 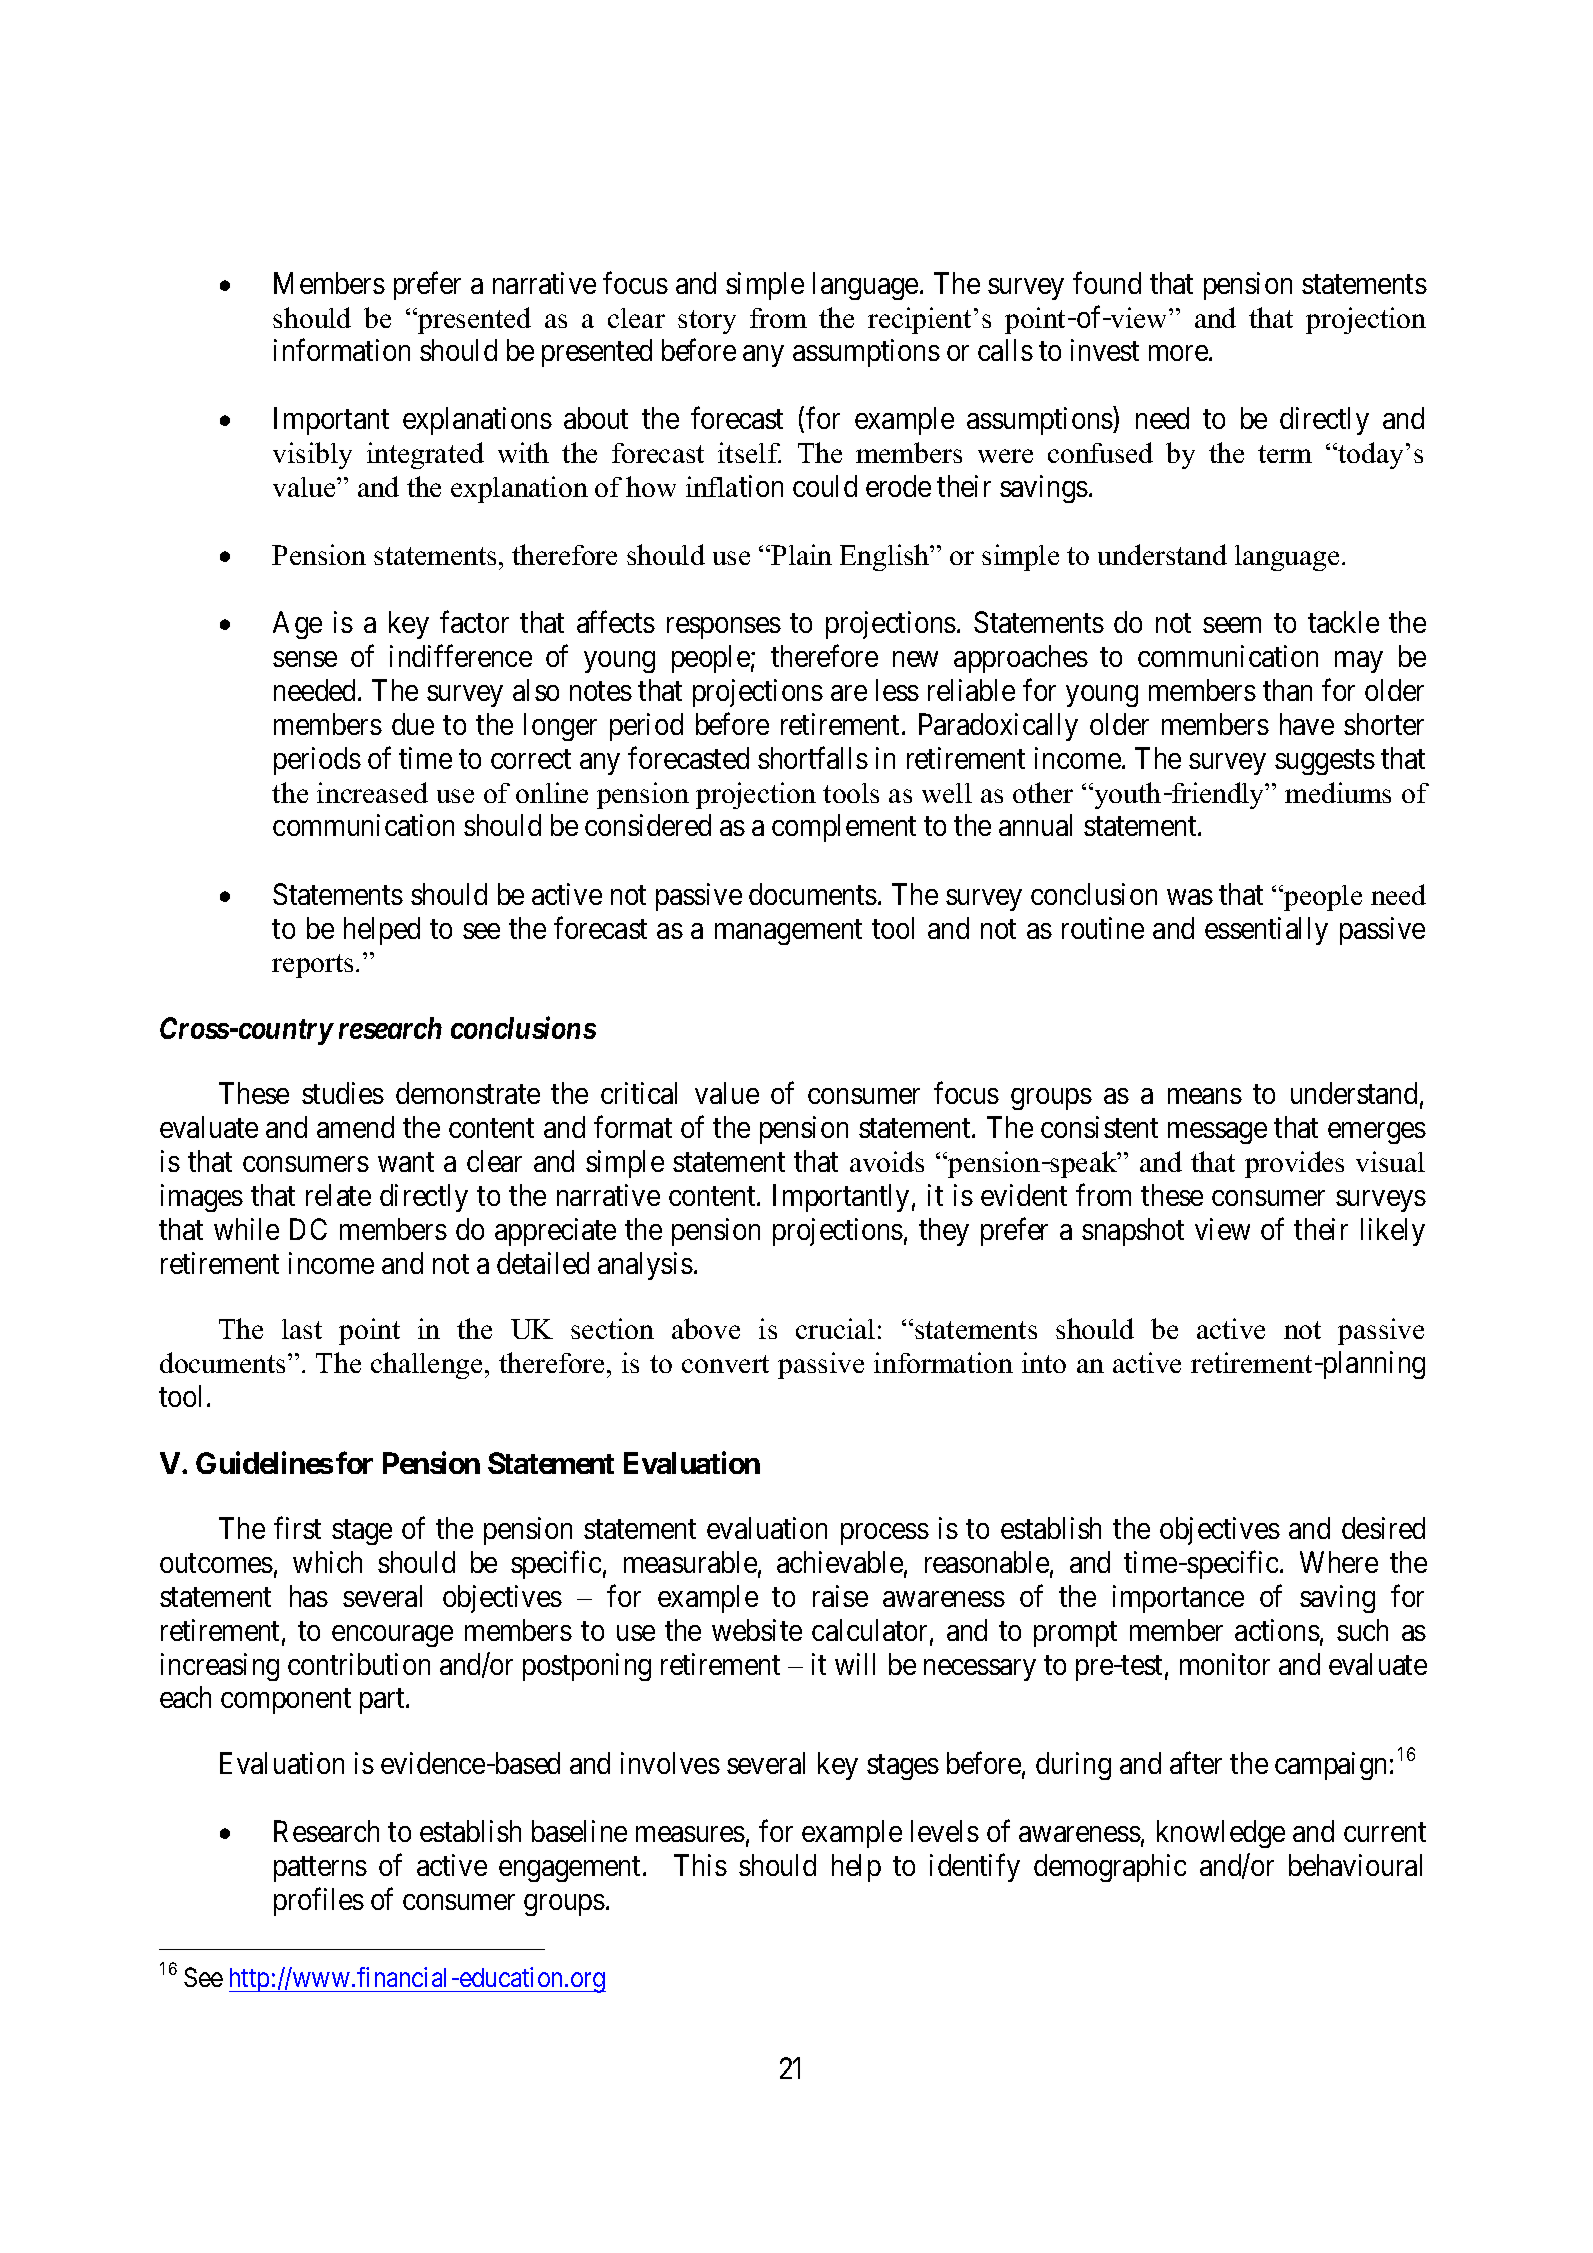 What do you see at coordinates (1205, 1096) in the screenshot?
I see `means` at bounding box center [1205, 1096].
